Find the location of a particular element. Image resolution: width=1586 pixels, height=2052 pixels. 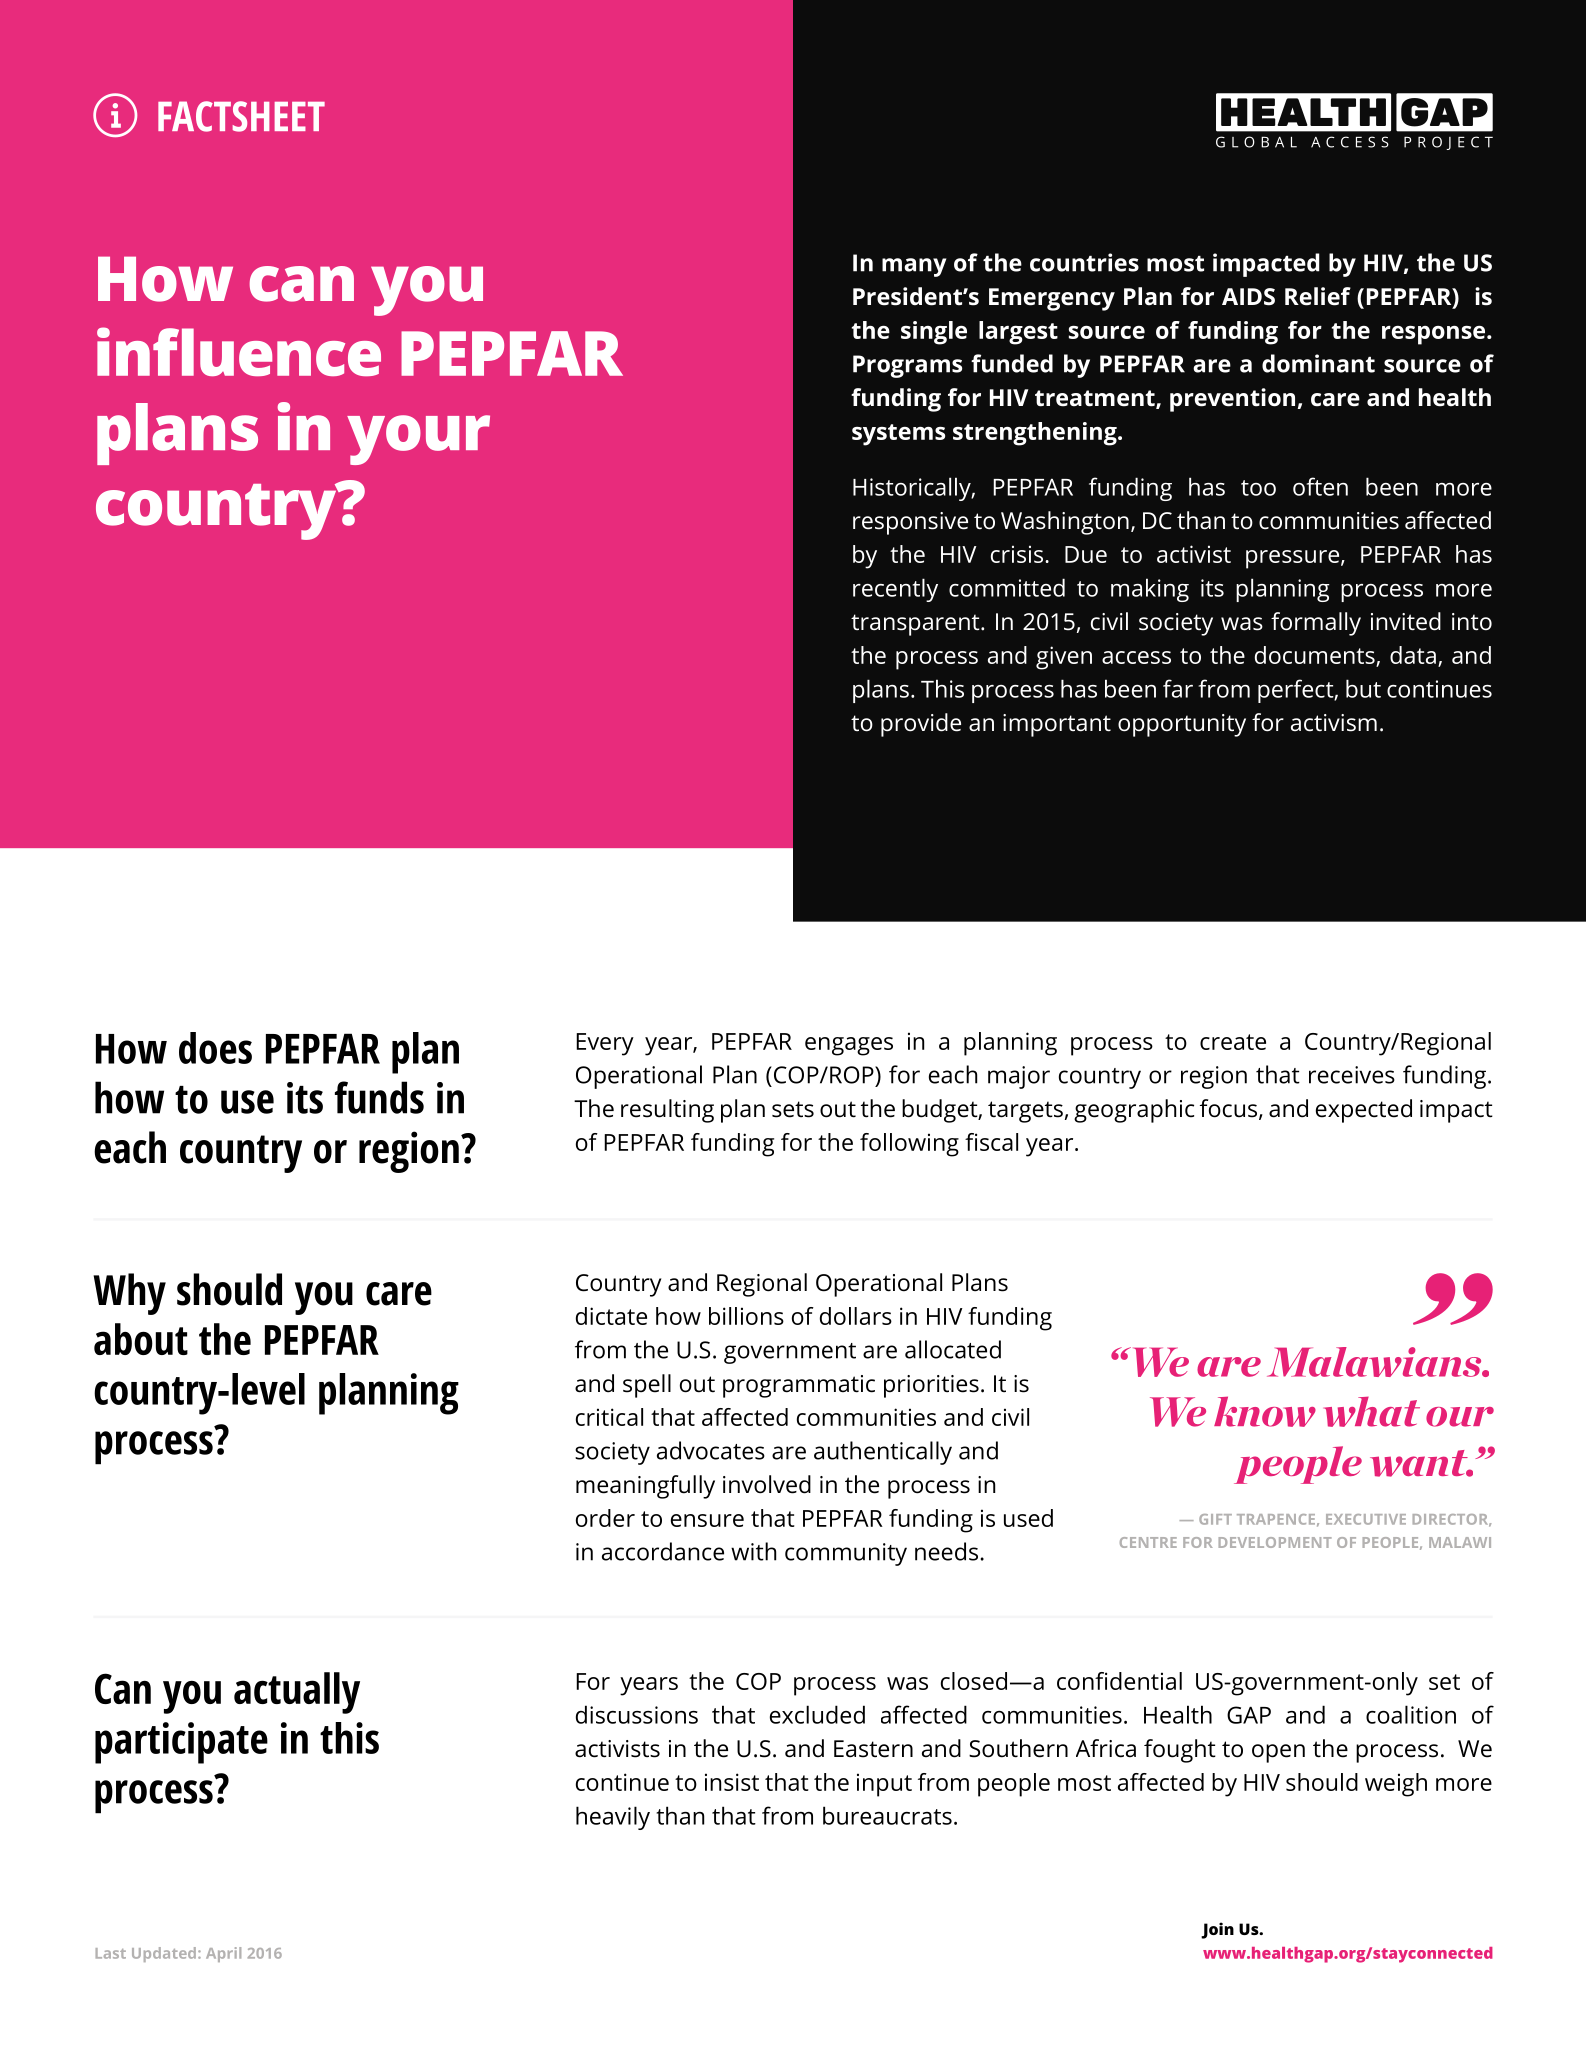

expected is located at coordinates (1364, 1111).
